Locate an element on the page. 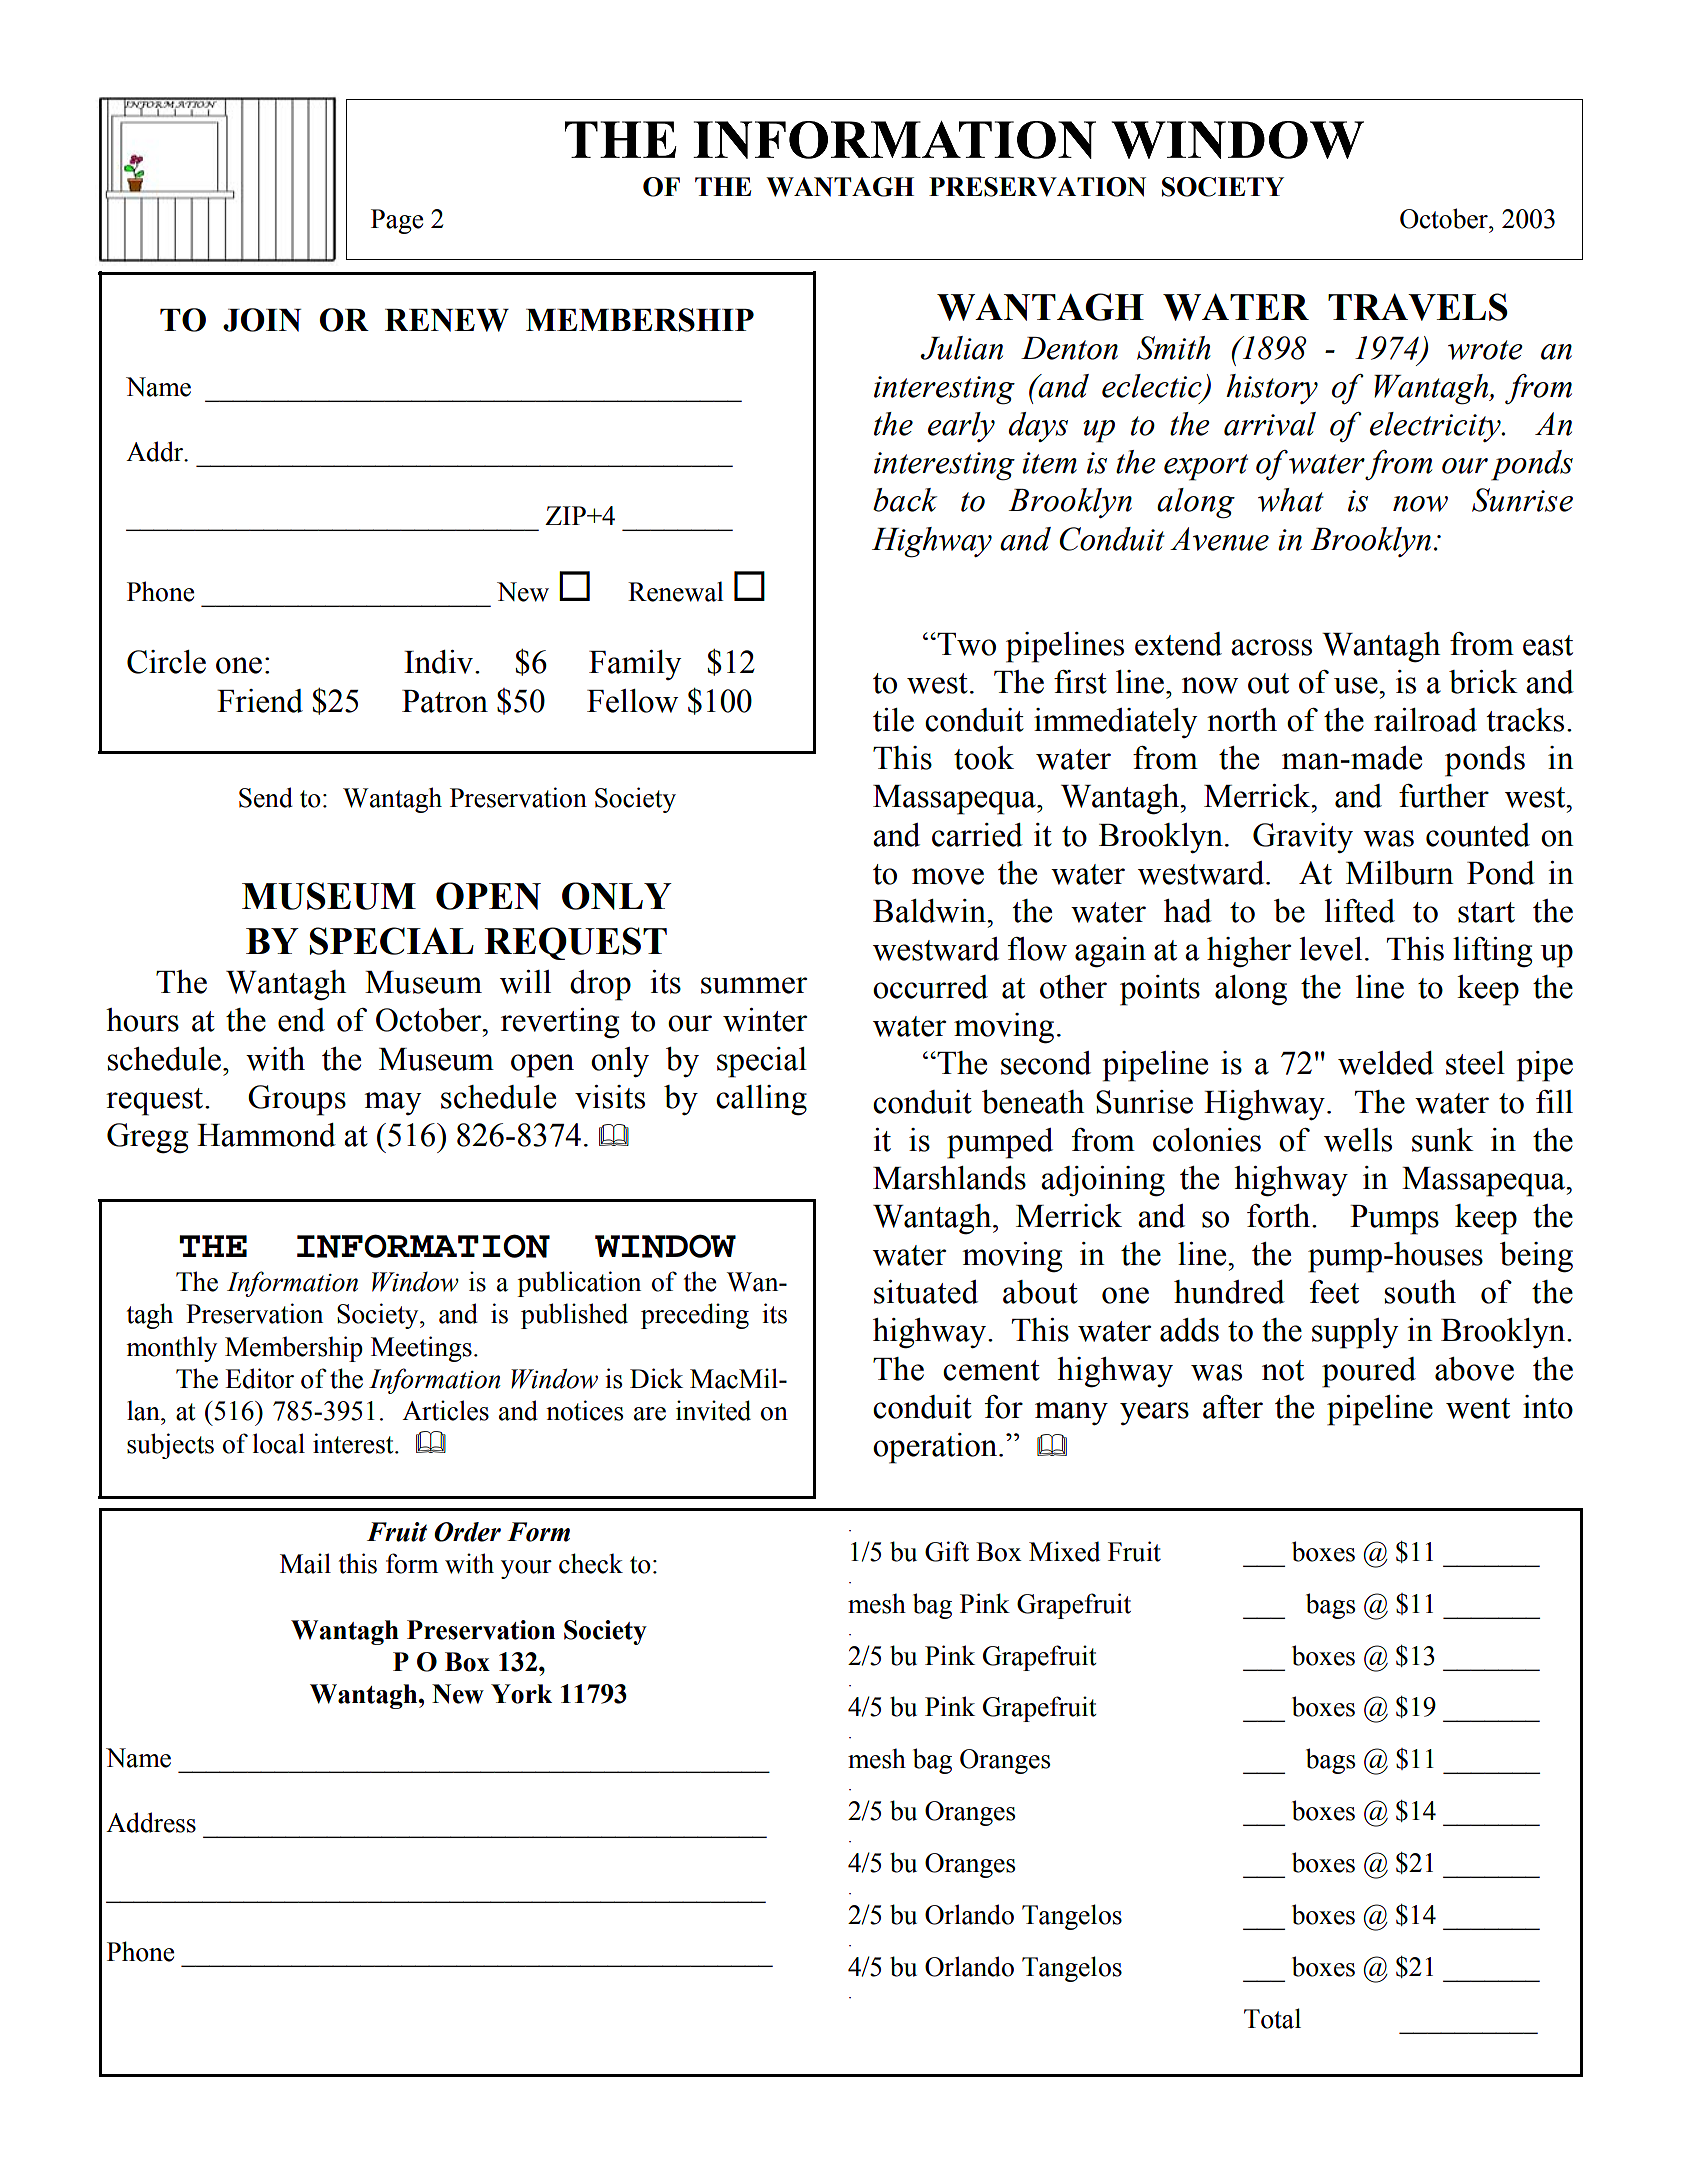  Total is located at coordinates (1272, 2018).
